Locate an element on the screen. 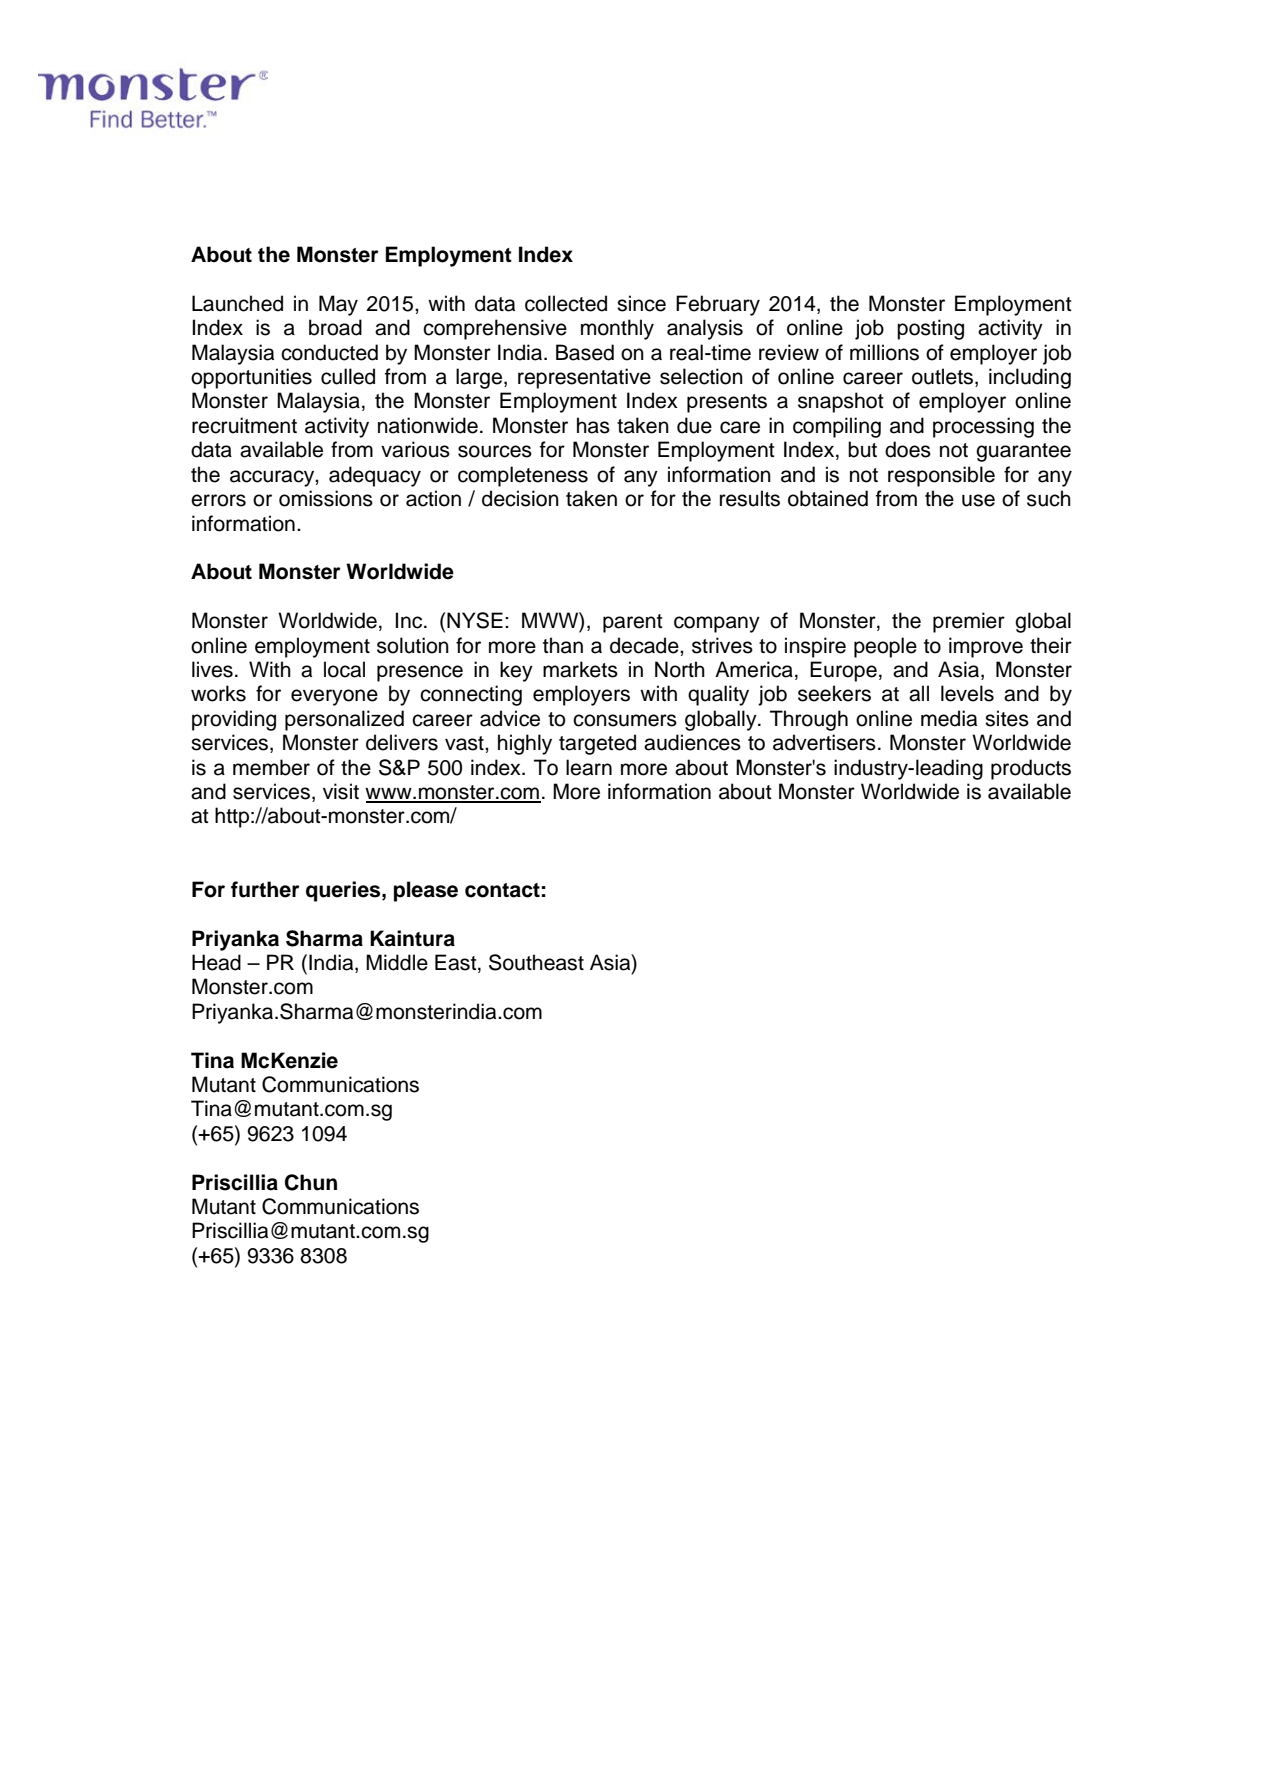 This screenshot has width=1263, height=1787. monthly is located at coordinates (617, 329).
